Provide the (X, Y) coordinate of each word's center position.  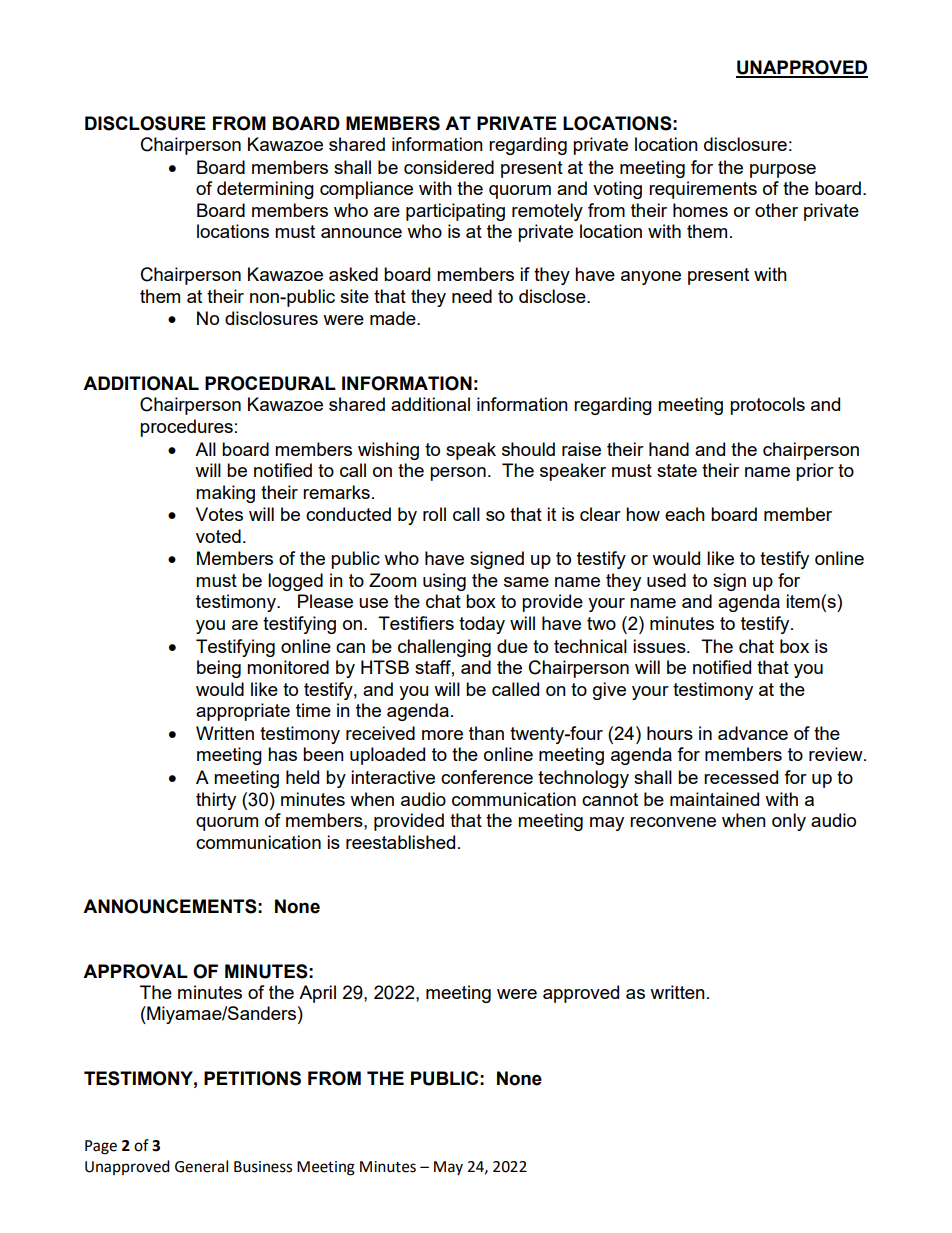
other (776, 210)
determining (265, 190)
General (201, 1166)
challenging (444, 648)
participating (455, 212)
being (219, 669)
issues (660, 646)
